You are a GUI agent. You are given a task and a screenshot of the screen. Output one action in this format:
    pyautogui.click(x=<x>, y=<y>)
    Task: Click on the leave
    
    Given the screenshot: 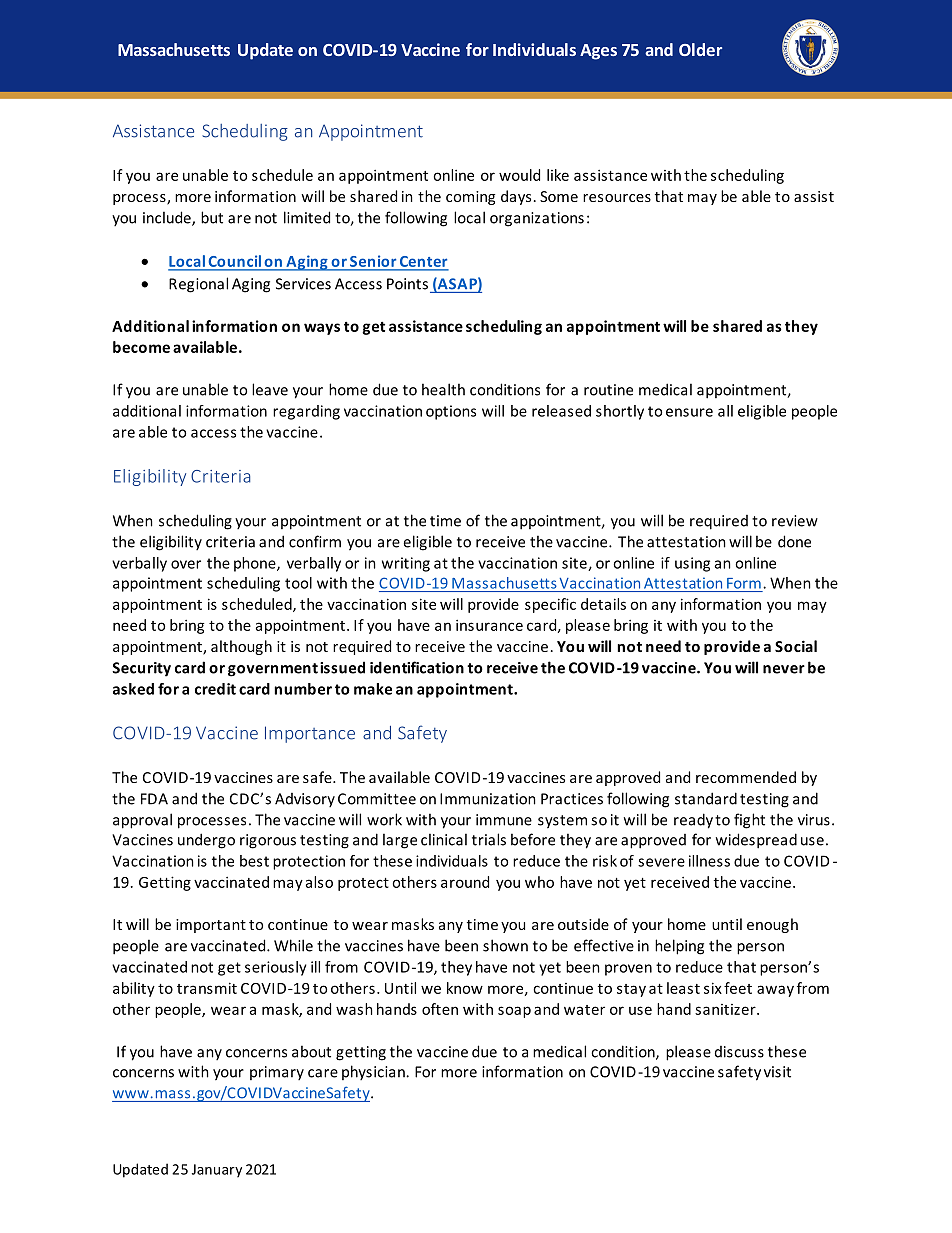 What is the action you would take?
    pyautogui.click(x=270, y=389)
